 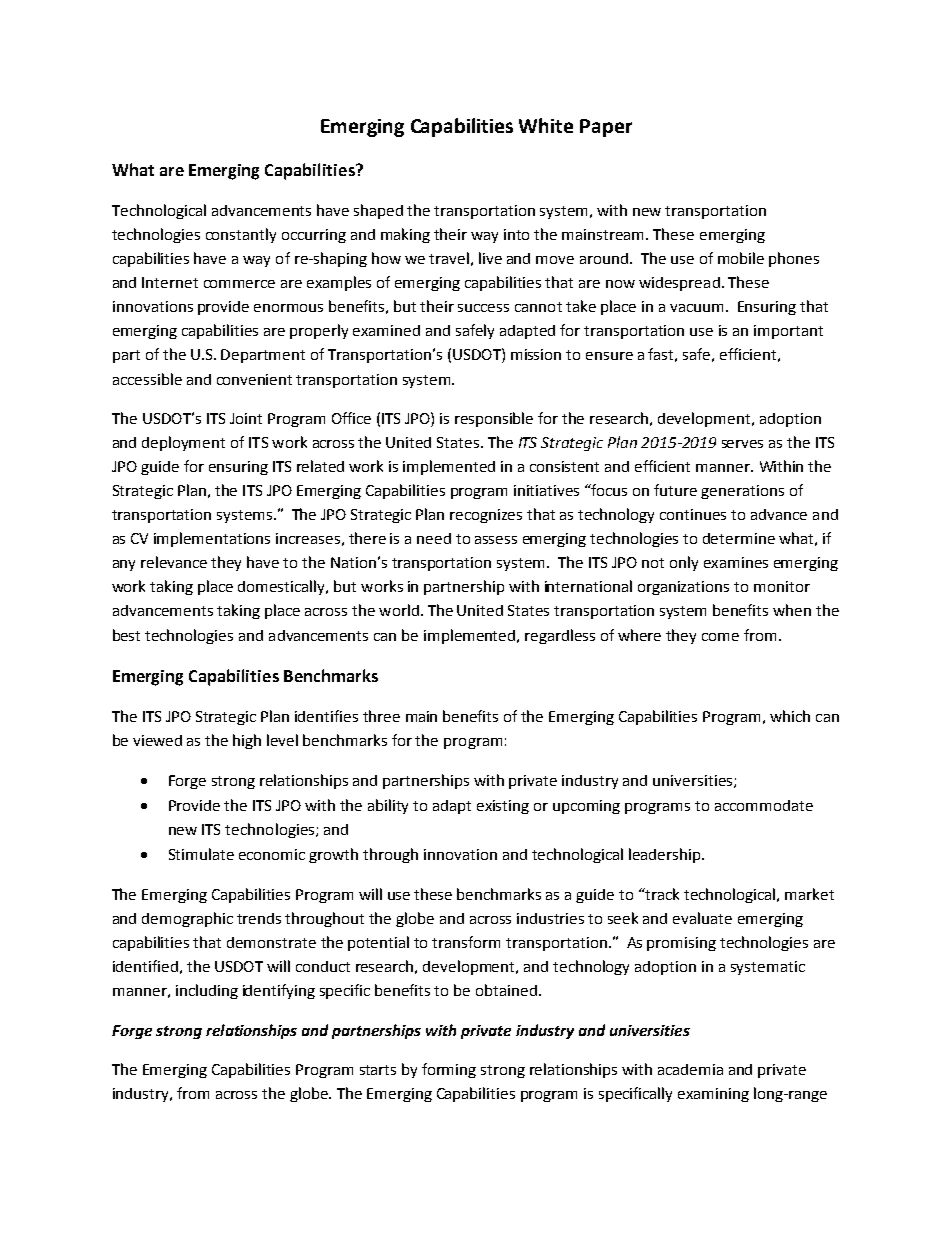 I want to click on world, so click(x=399, y=610).
